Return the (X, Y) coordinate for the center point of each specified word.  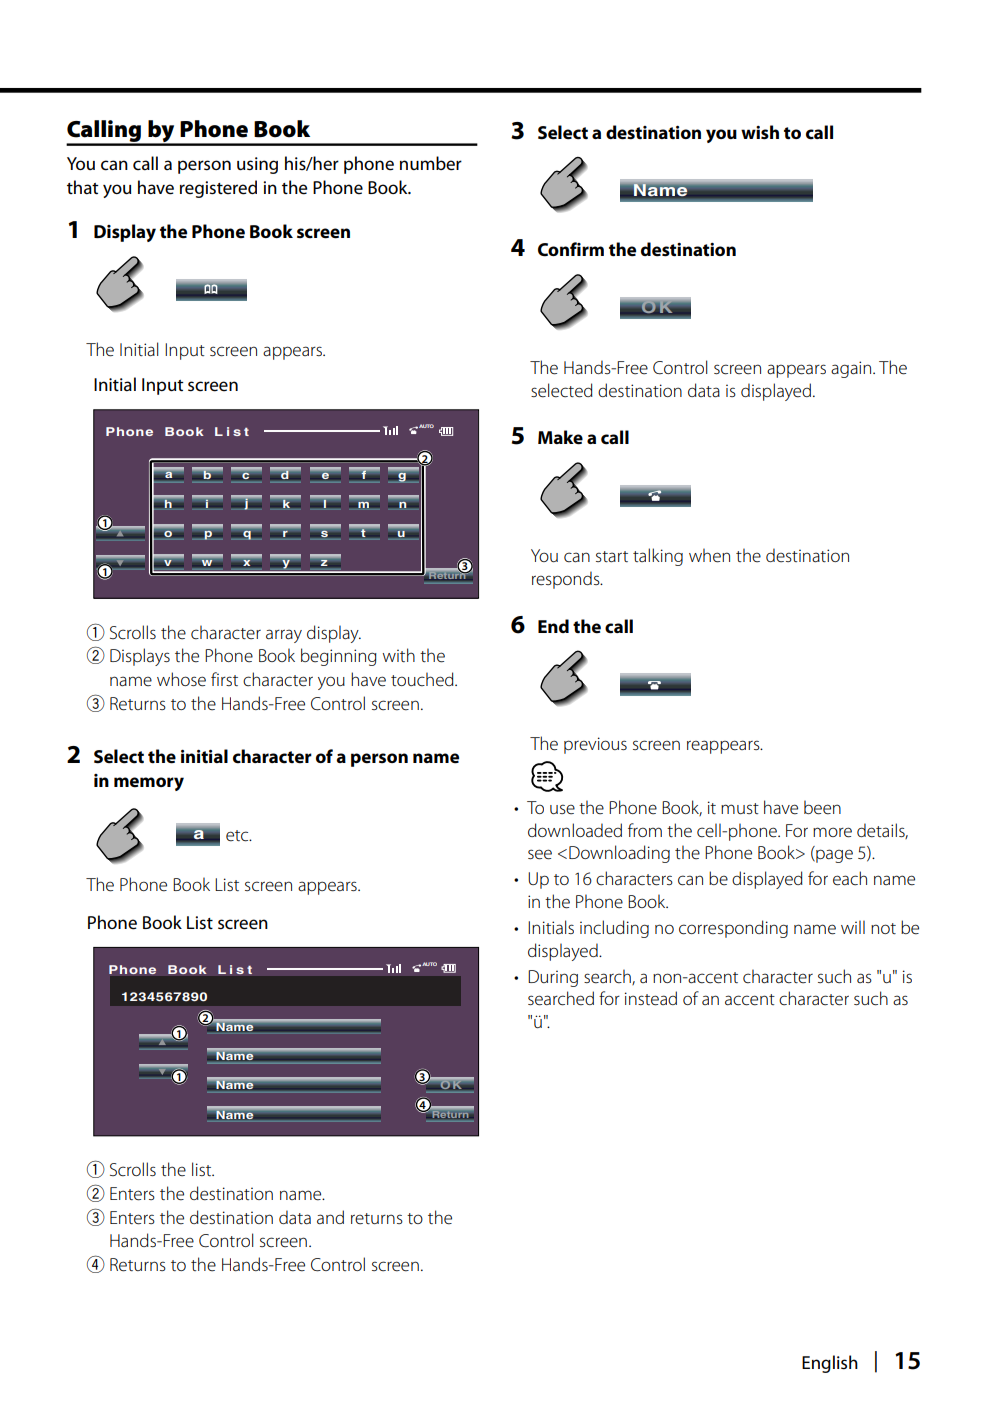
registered (218, 189)
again (852, 369)
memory (149, 784)
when (709, 555)
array (284, 636)
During (553, 978)
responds (567, 580)
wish (760, 132)
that (83, 187)
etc (238, 836)
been (822, 807)
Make (560, 437)
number (431, 163)
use (562, 809)
